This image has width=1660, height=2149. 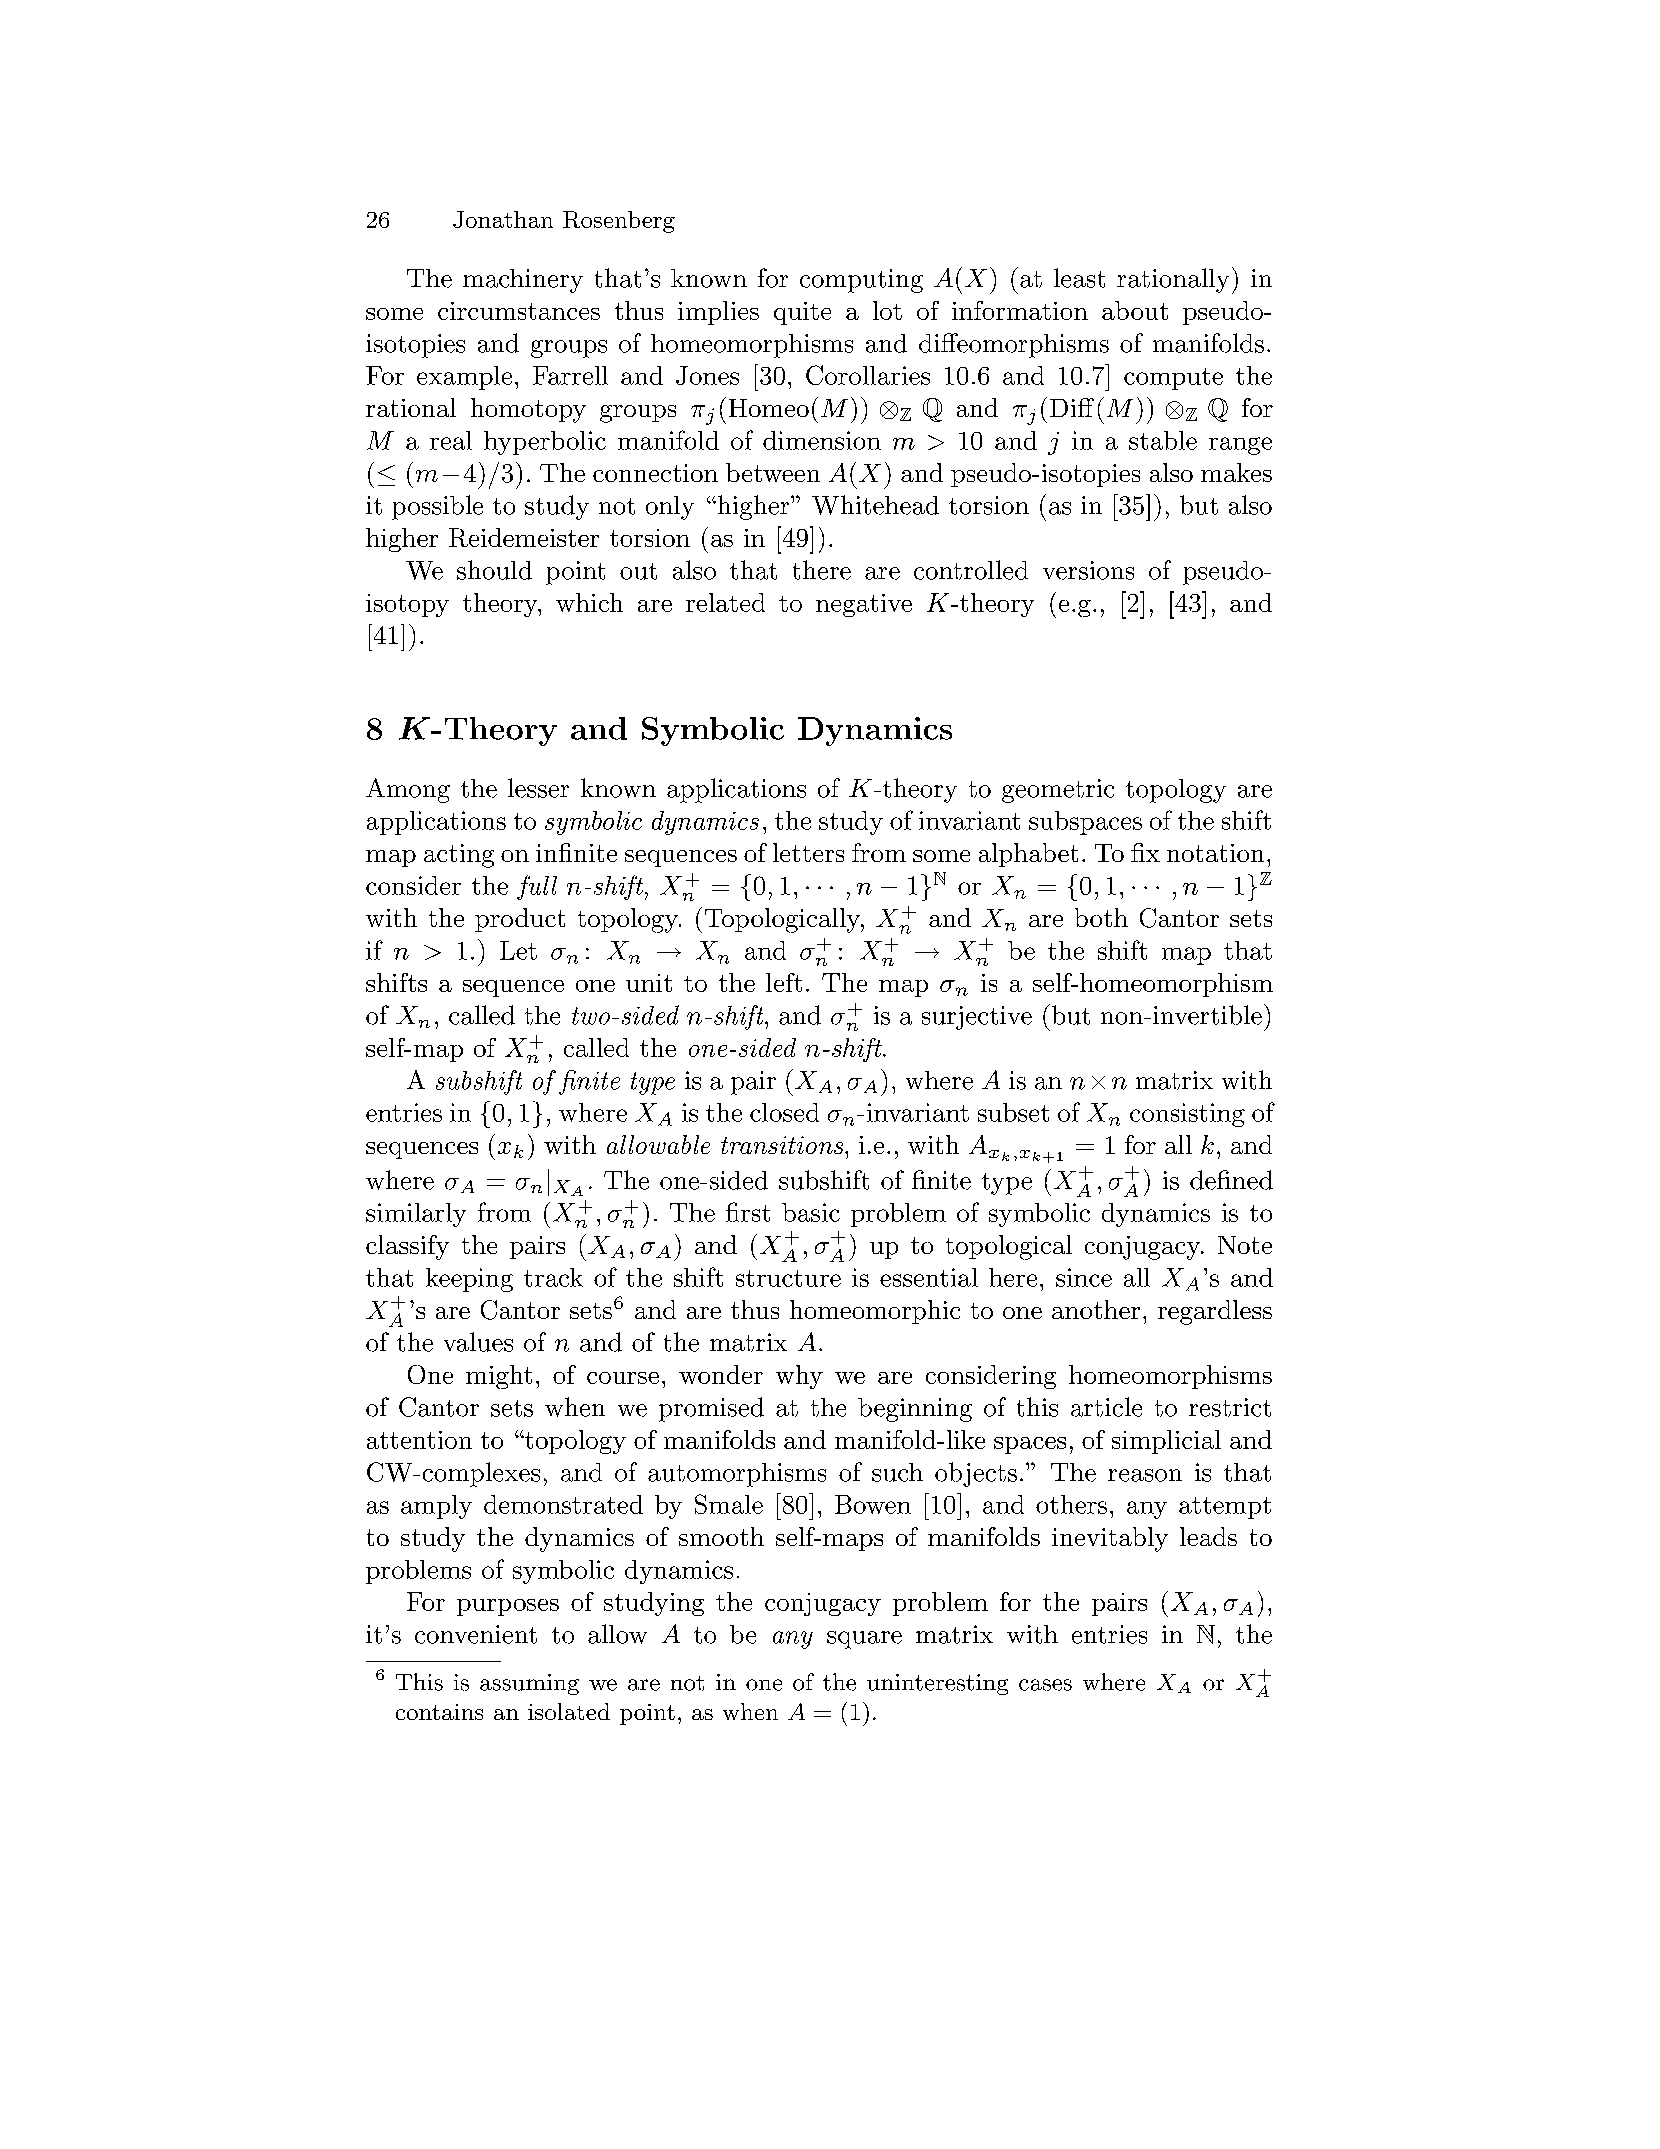 What do you see at coordinates (520, 920) in the image?
I see `product` at bounding box center [520, 920].
